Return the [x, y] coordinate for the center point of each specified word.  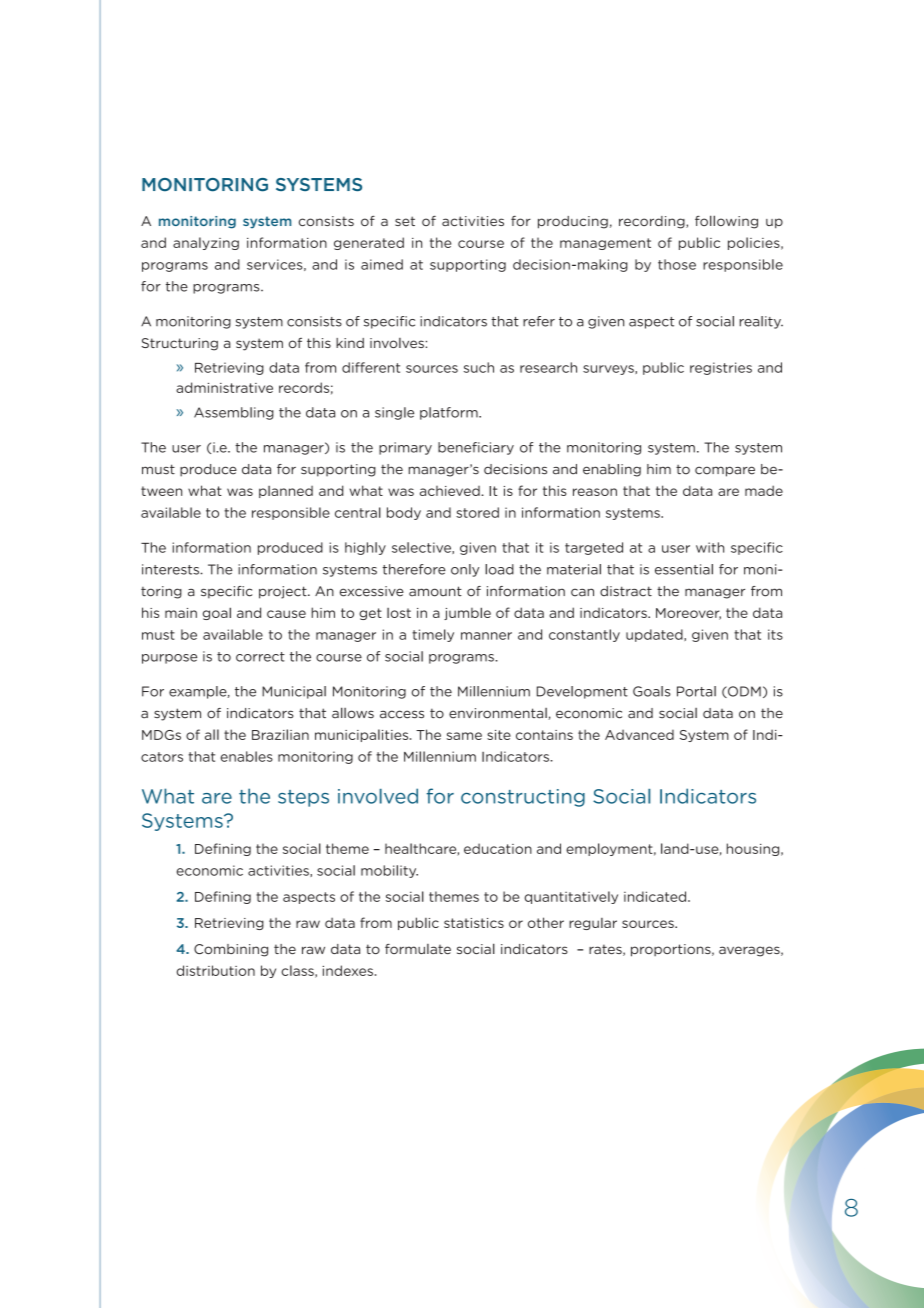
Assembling [234, 413]
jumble [467, 613]
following [726, 222]
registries [721, 368]
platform [450, 413]
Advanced [639, 734]
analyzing [206, 243]
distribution [216, 970]
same [464, 736]
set [405, 221]
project [284, 592]
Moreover [688, 614]
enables [247, 756]
